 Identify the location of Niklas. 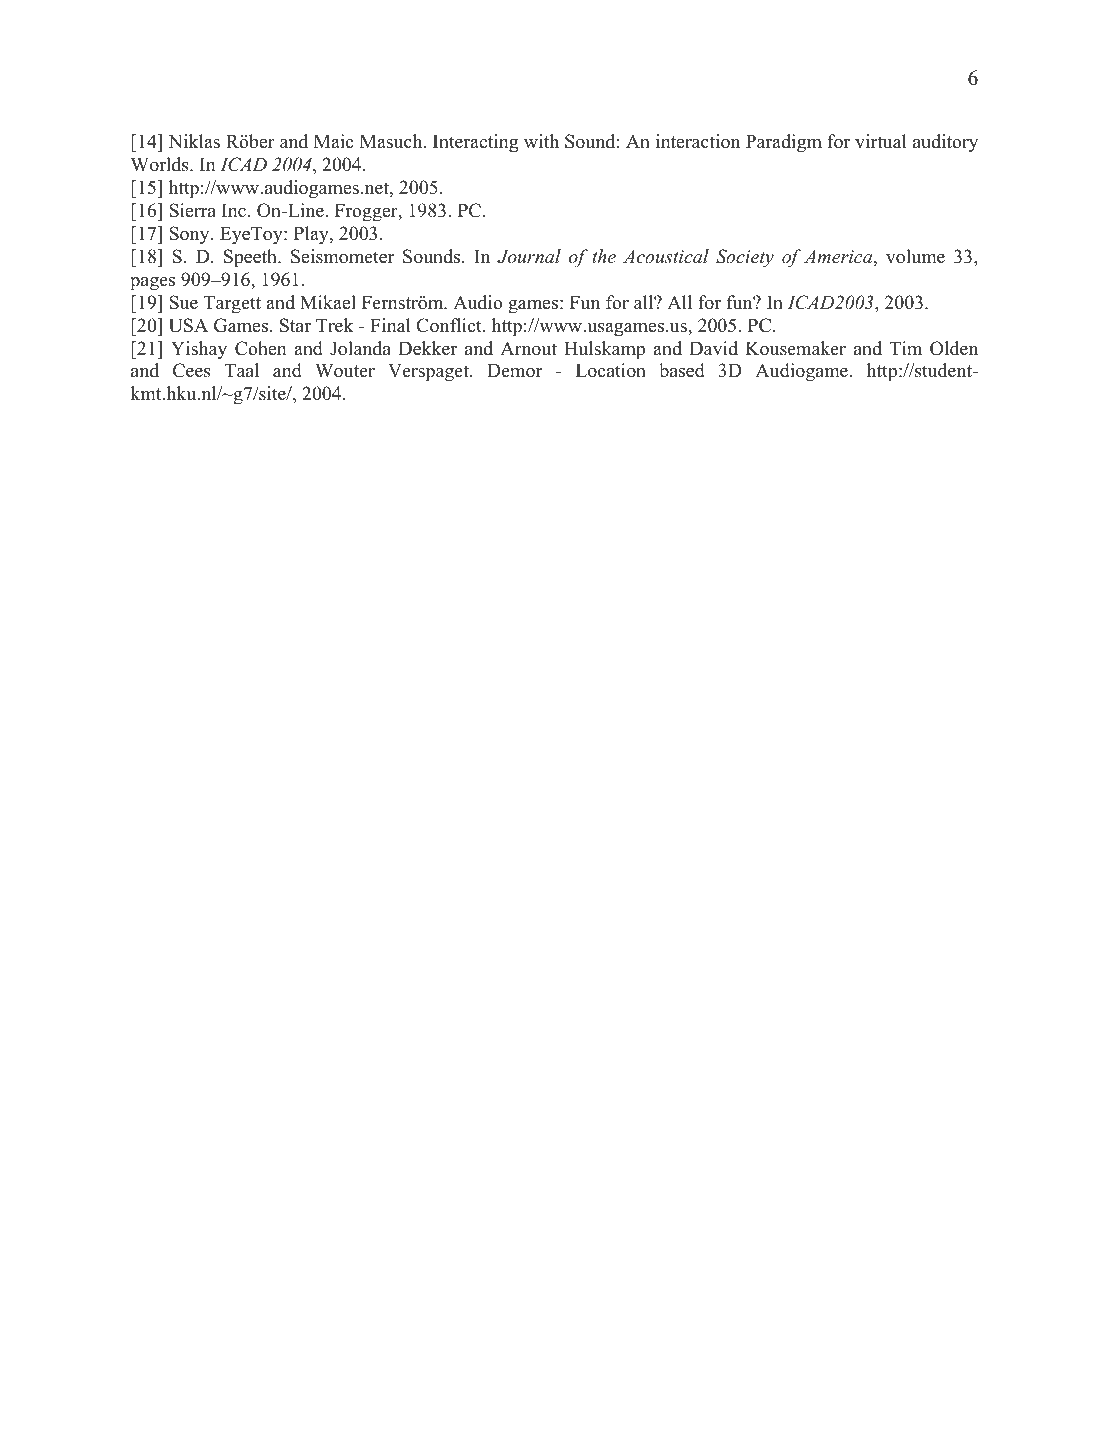
(194, 141).
